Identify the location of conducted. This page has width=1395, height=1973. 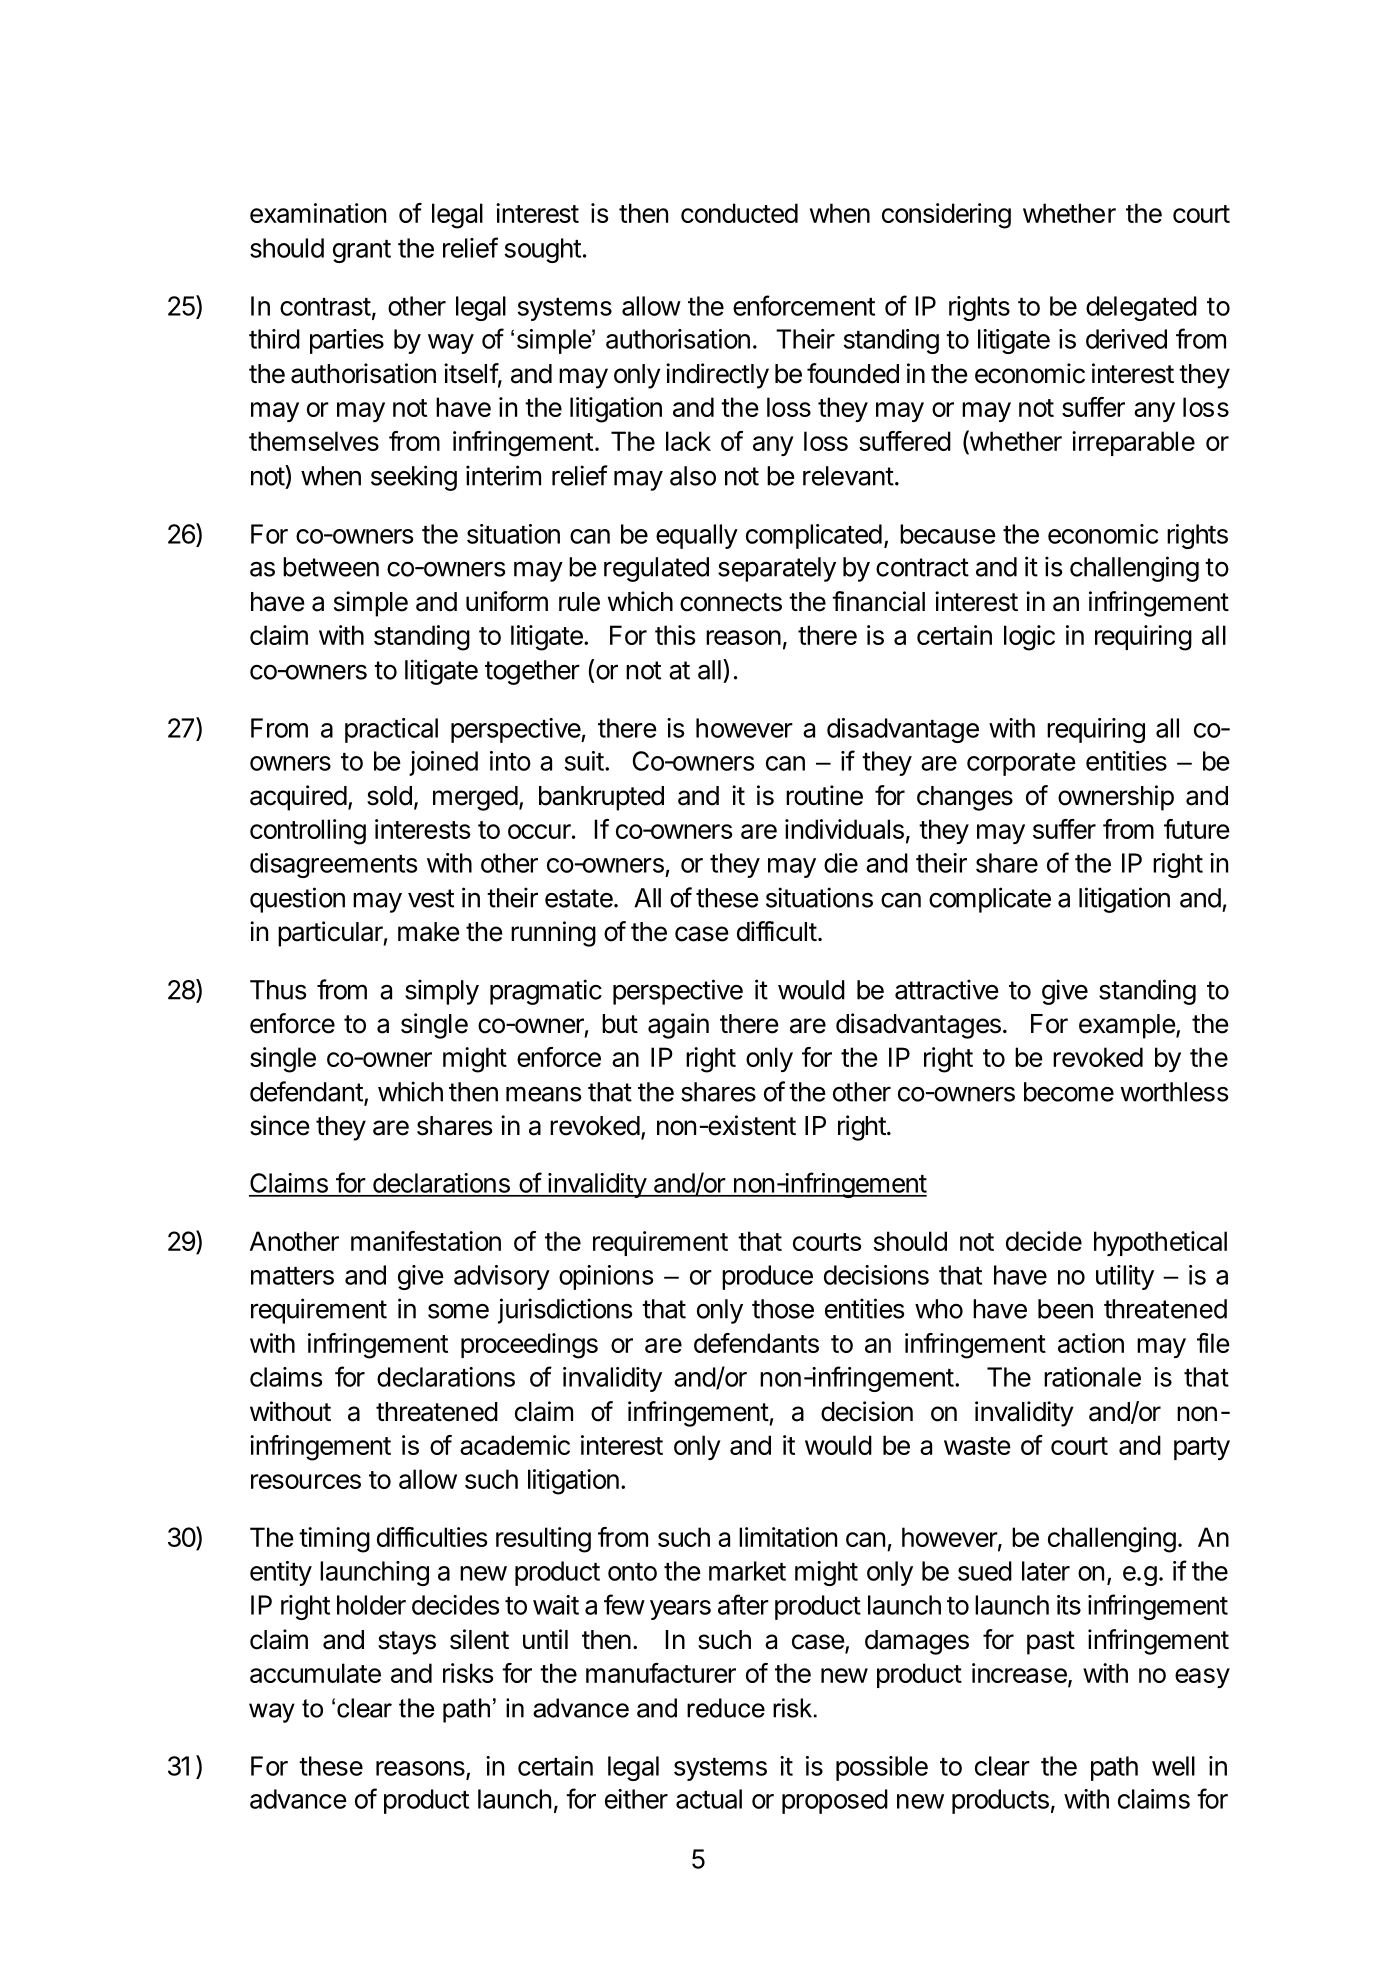
(739, 213).
